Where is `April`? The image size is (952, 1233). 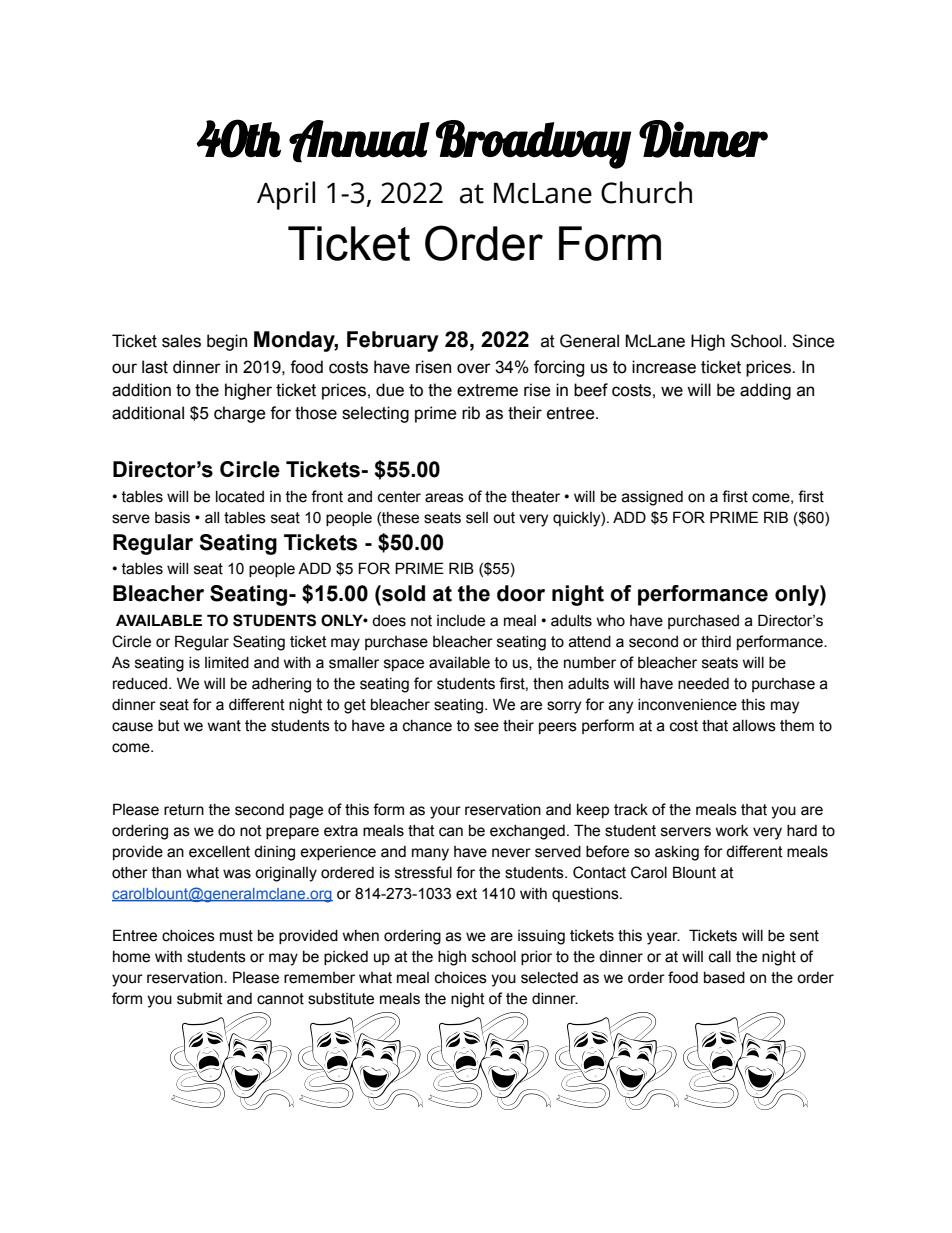
April is located at coordinates (286, 195).
